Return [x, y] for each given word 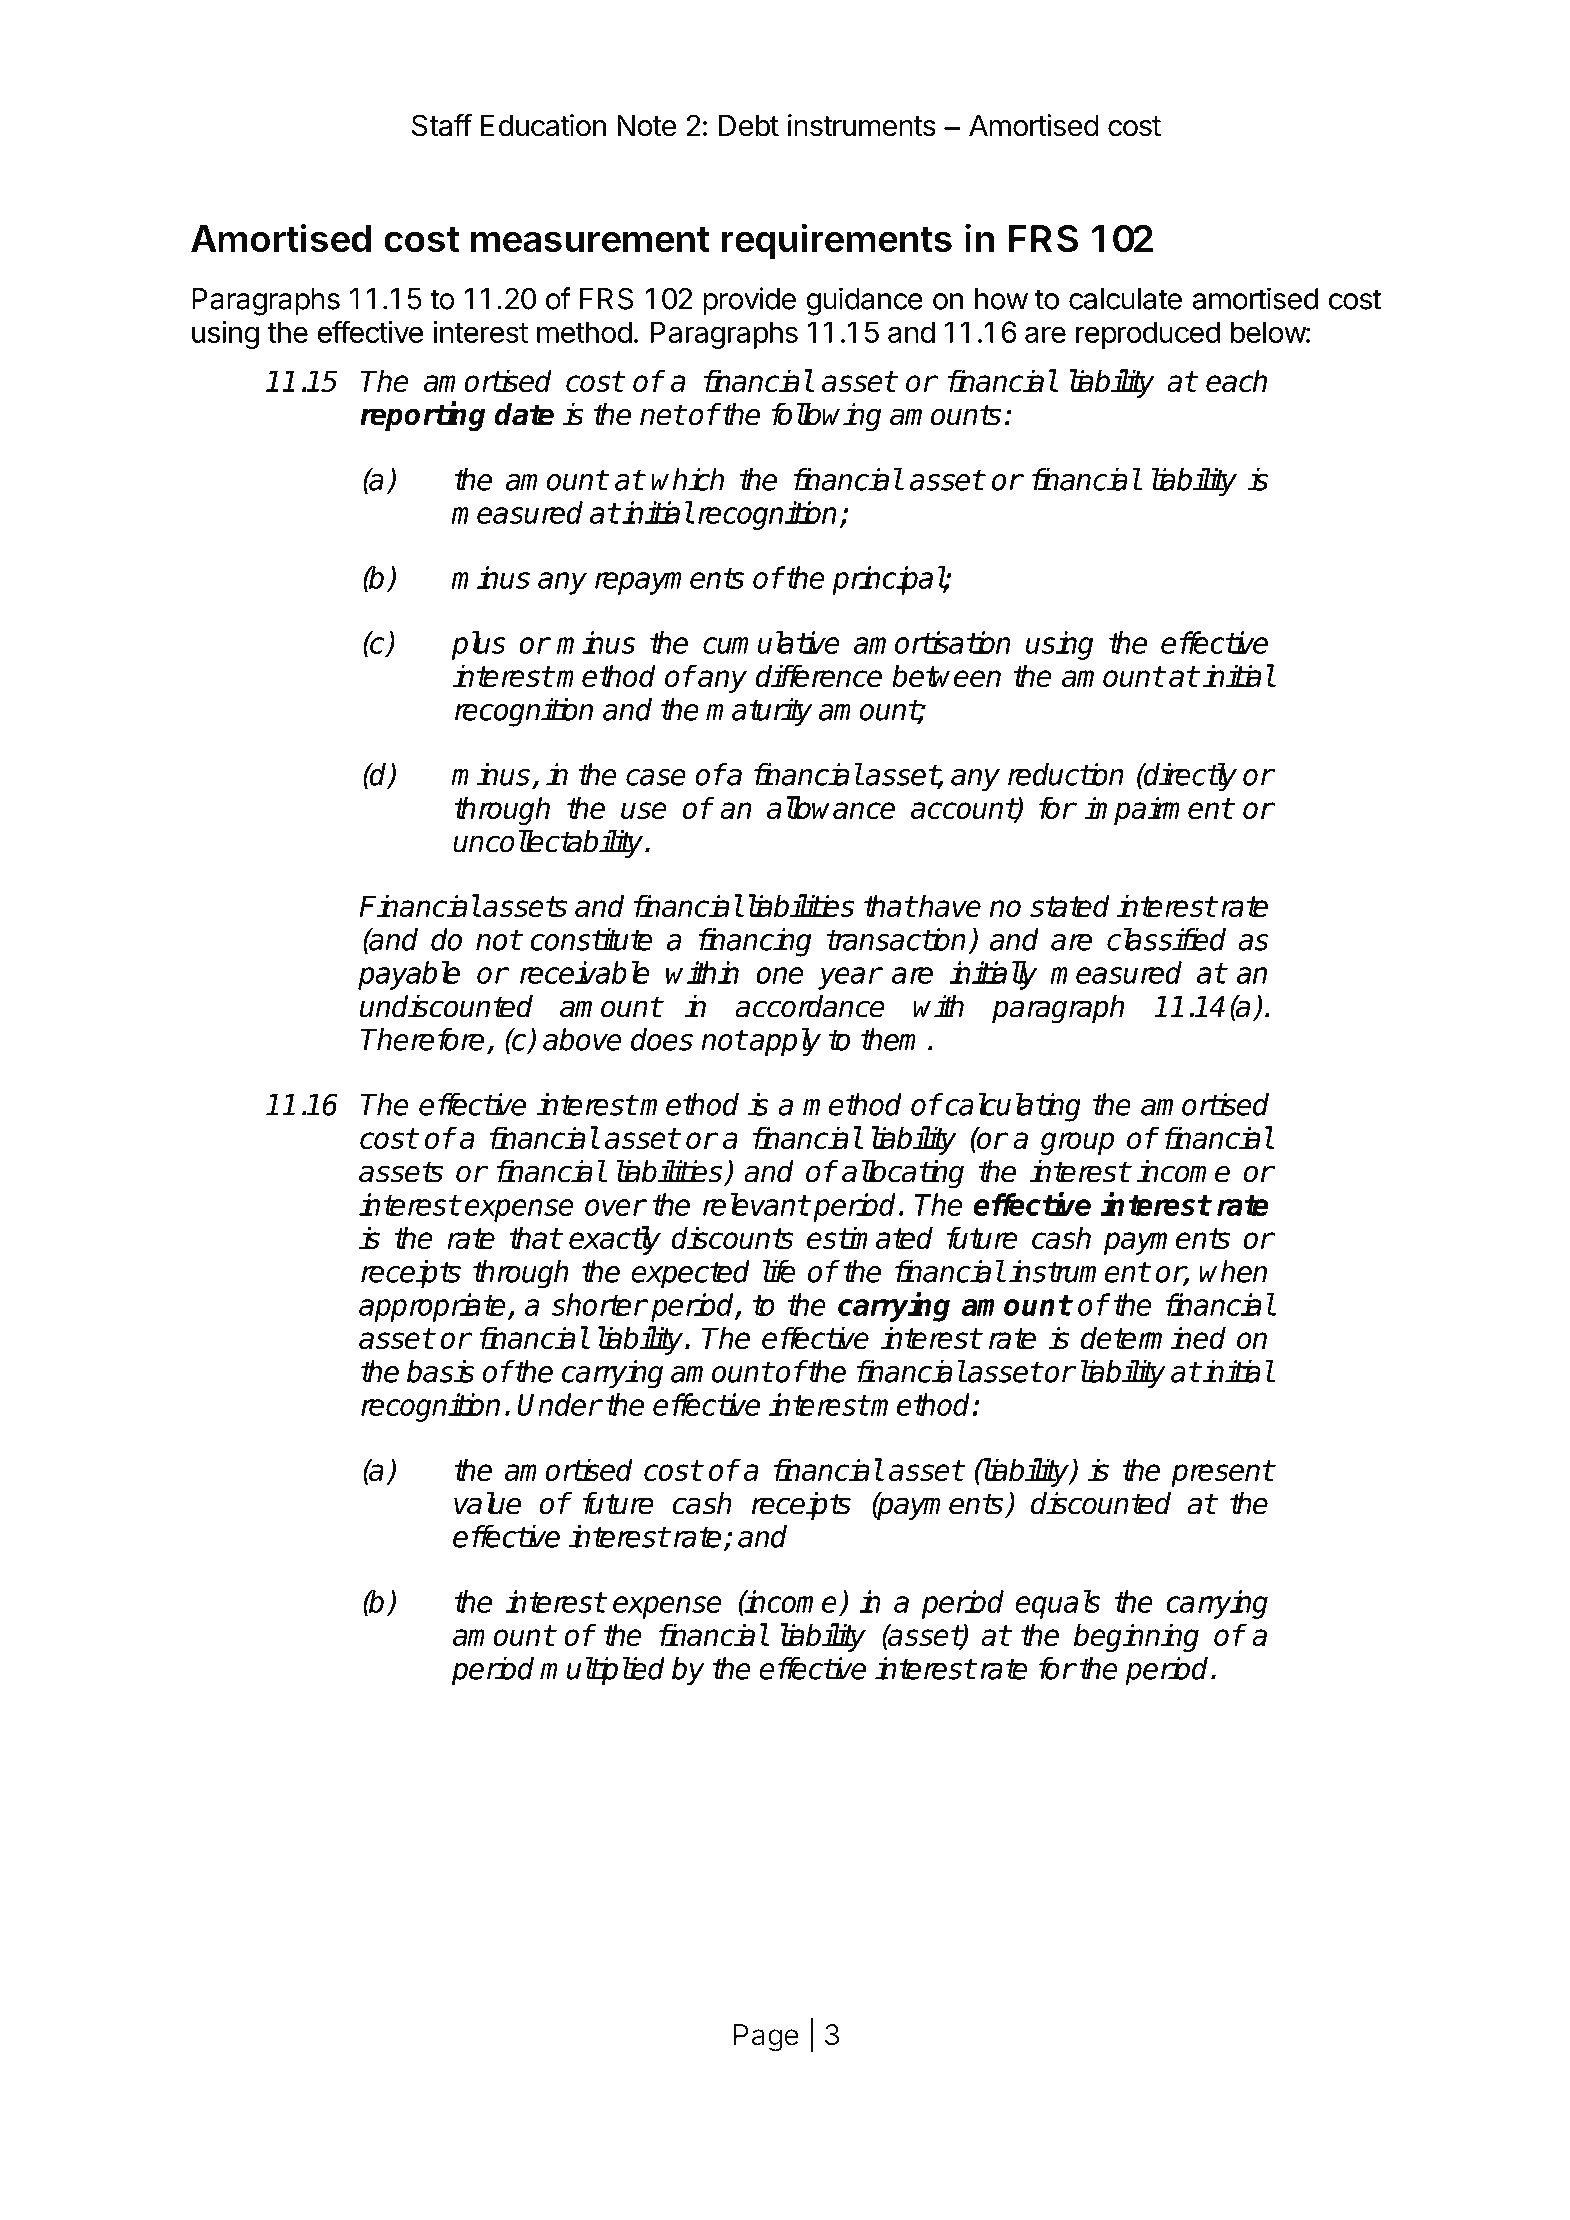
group [1077, 1143]
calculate [1125, 299]
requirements [836, 241]
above [582, 1039]
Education [543, 125]
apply [784, 1042]
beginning [1136, 1637]
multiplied [602, 1671]
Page [766, 2038]
